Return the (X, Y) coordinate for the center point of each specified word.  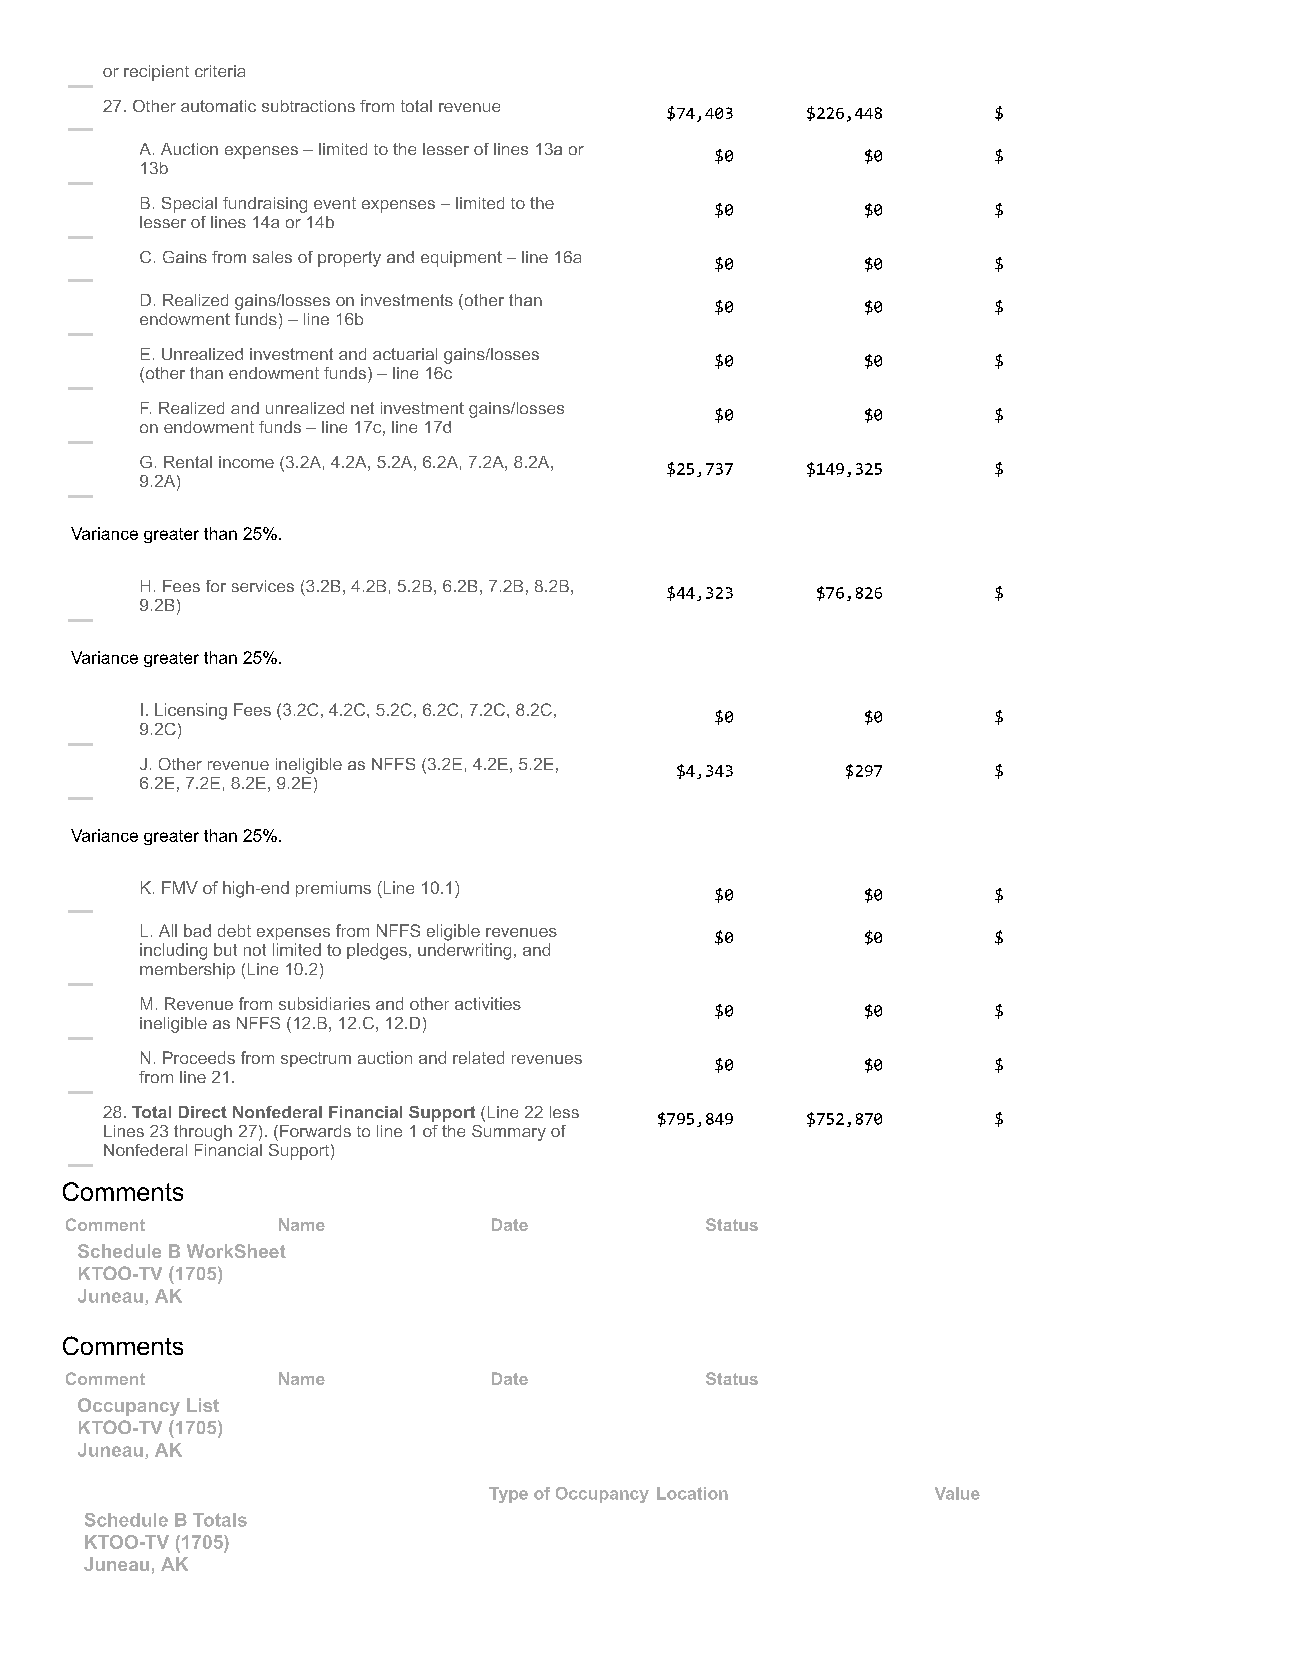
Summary (509, 1133)
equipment (461, 259)
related (478, 1057)
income (246, 462)
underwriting (464, 951)
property (349, 259)
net (362, 408)
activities (488, 1003)
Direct (203, 1112)
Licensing (191, 711)
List (203, 1405)
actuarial (405, 354)
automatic (218, 106)
